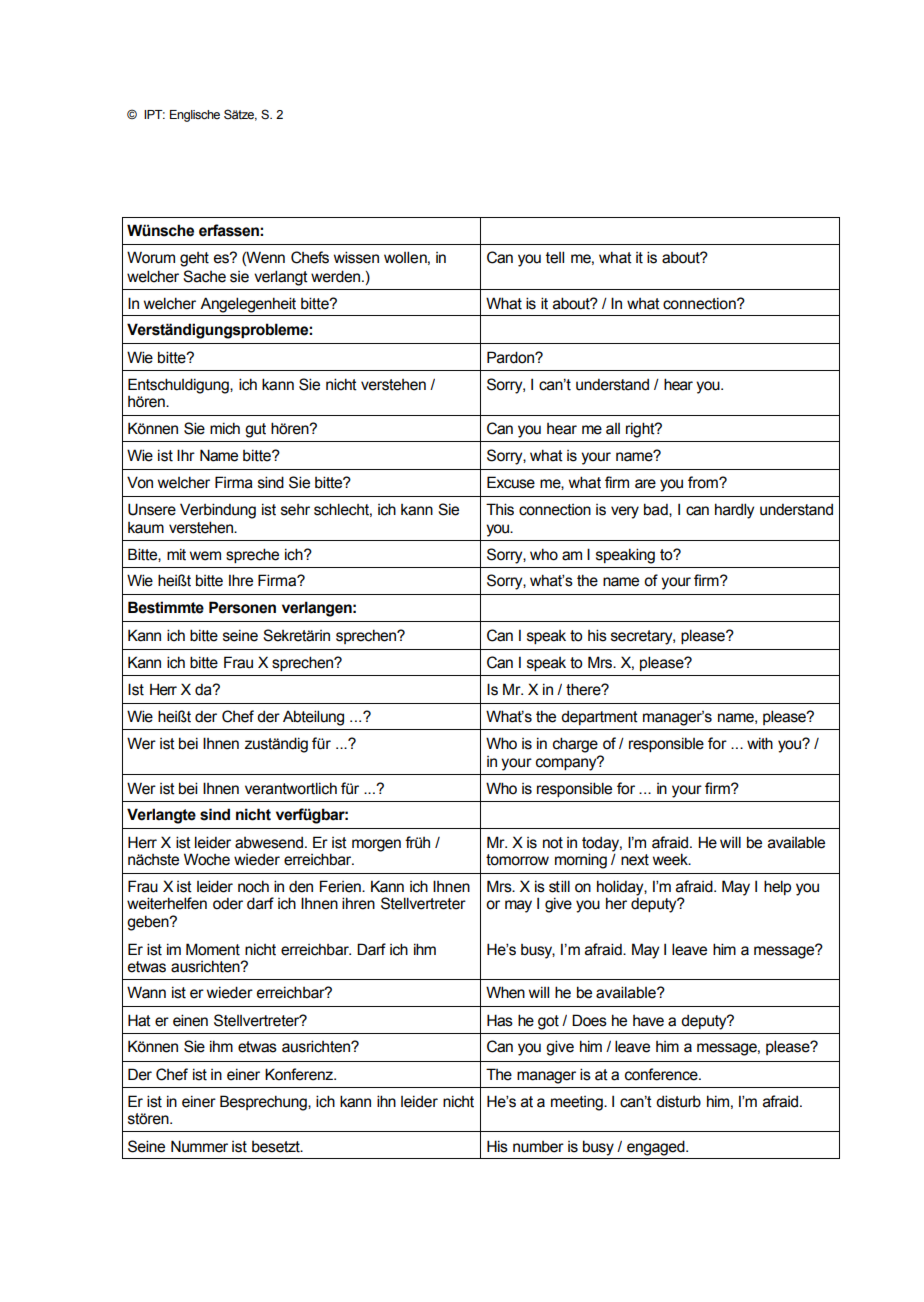 This screenshot has width=924, height=1302. Describe the element at coordinates (671, 859) in the screenshot. I see `week` at that location.
